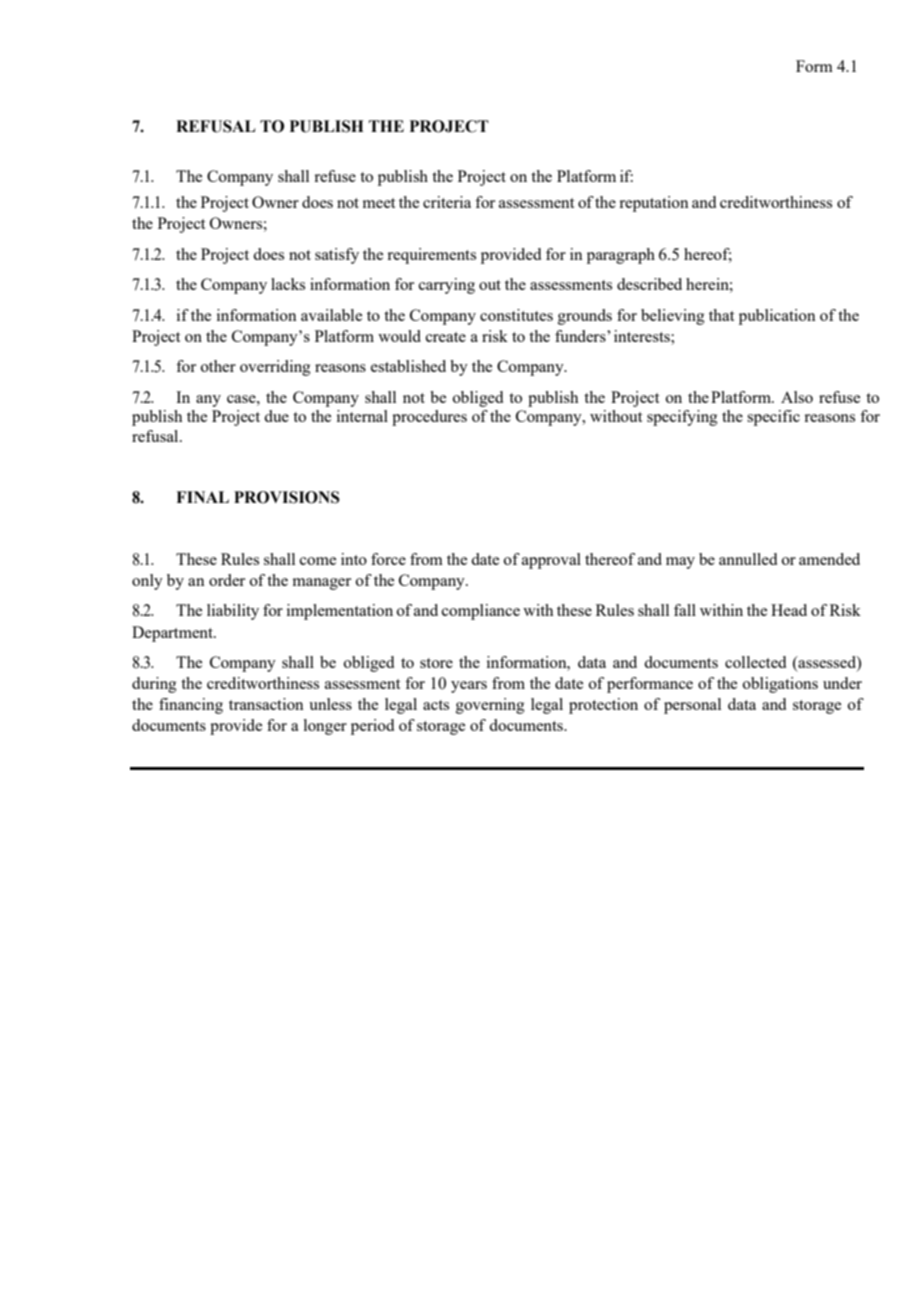  I want to click on approval, so click(551, 561).
